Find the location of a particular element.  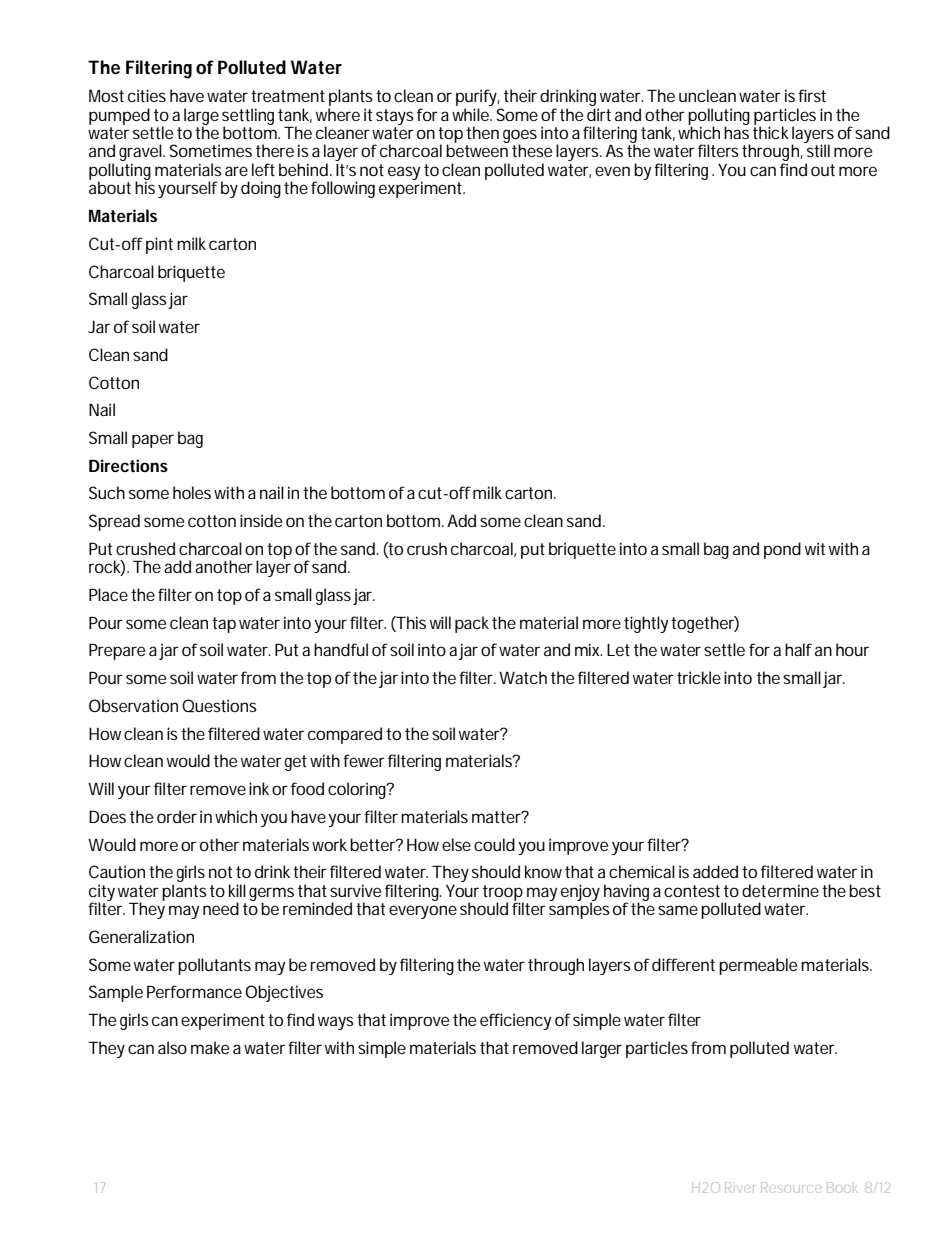

pack is located at coordinates (472, 624).
